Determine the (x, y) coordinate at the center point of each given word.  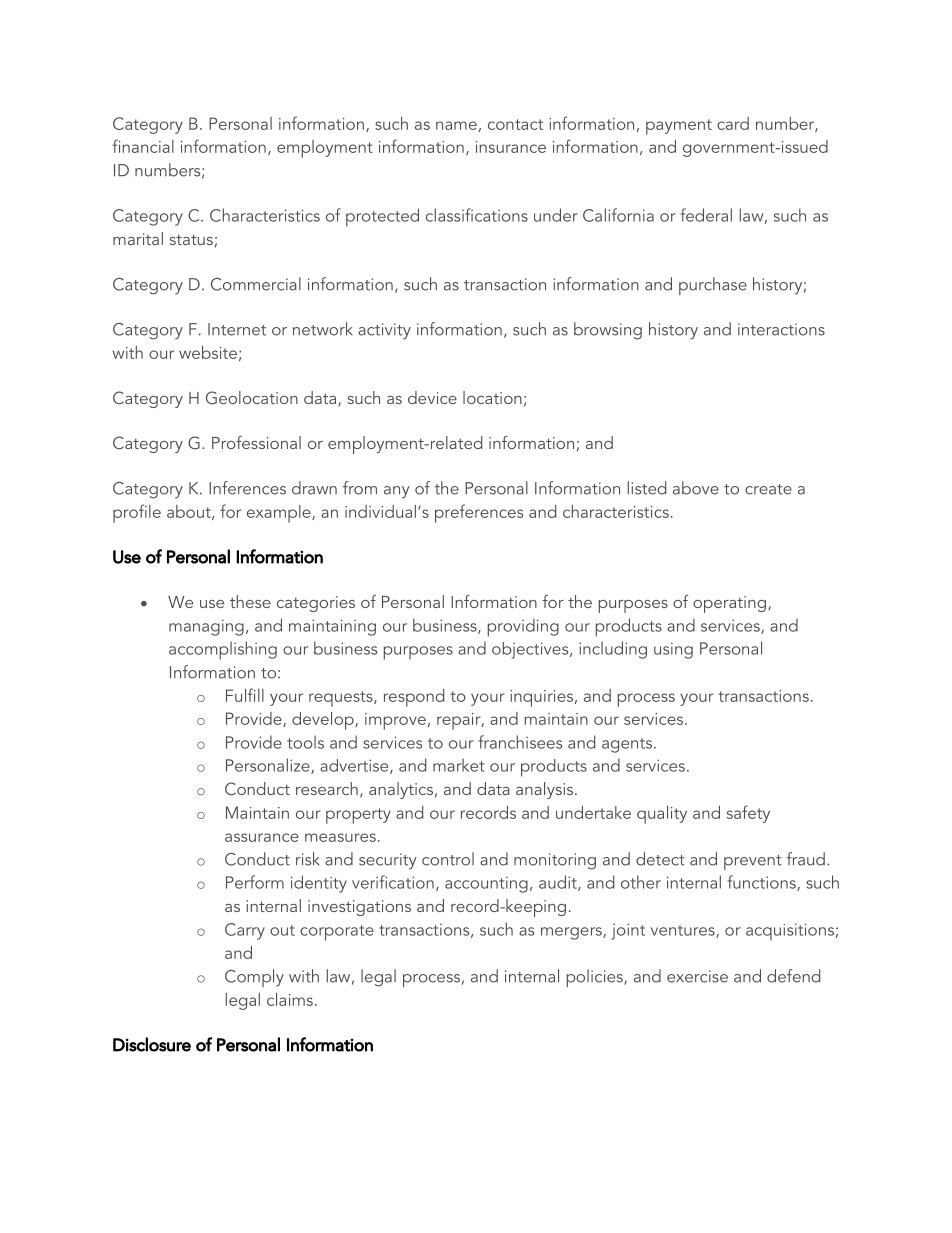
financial (143, 146)
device (432, 397)
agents (627, 745)
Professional (256, 442)
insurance (511, 147)
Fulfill (245, 695)
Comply (254, 978)
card (733, 123)
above (696, 488)
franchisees (520, 742)
